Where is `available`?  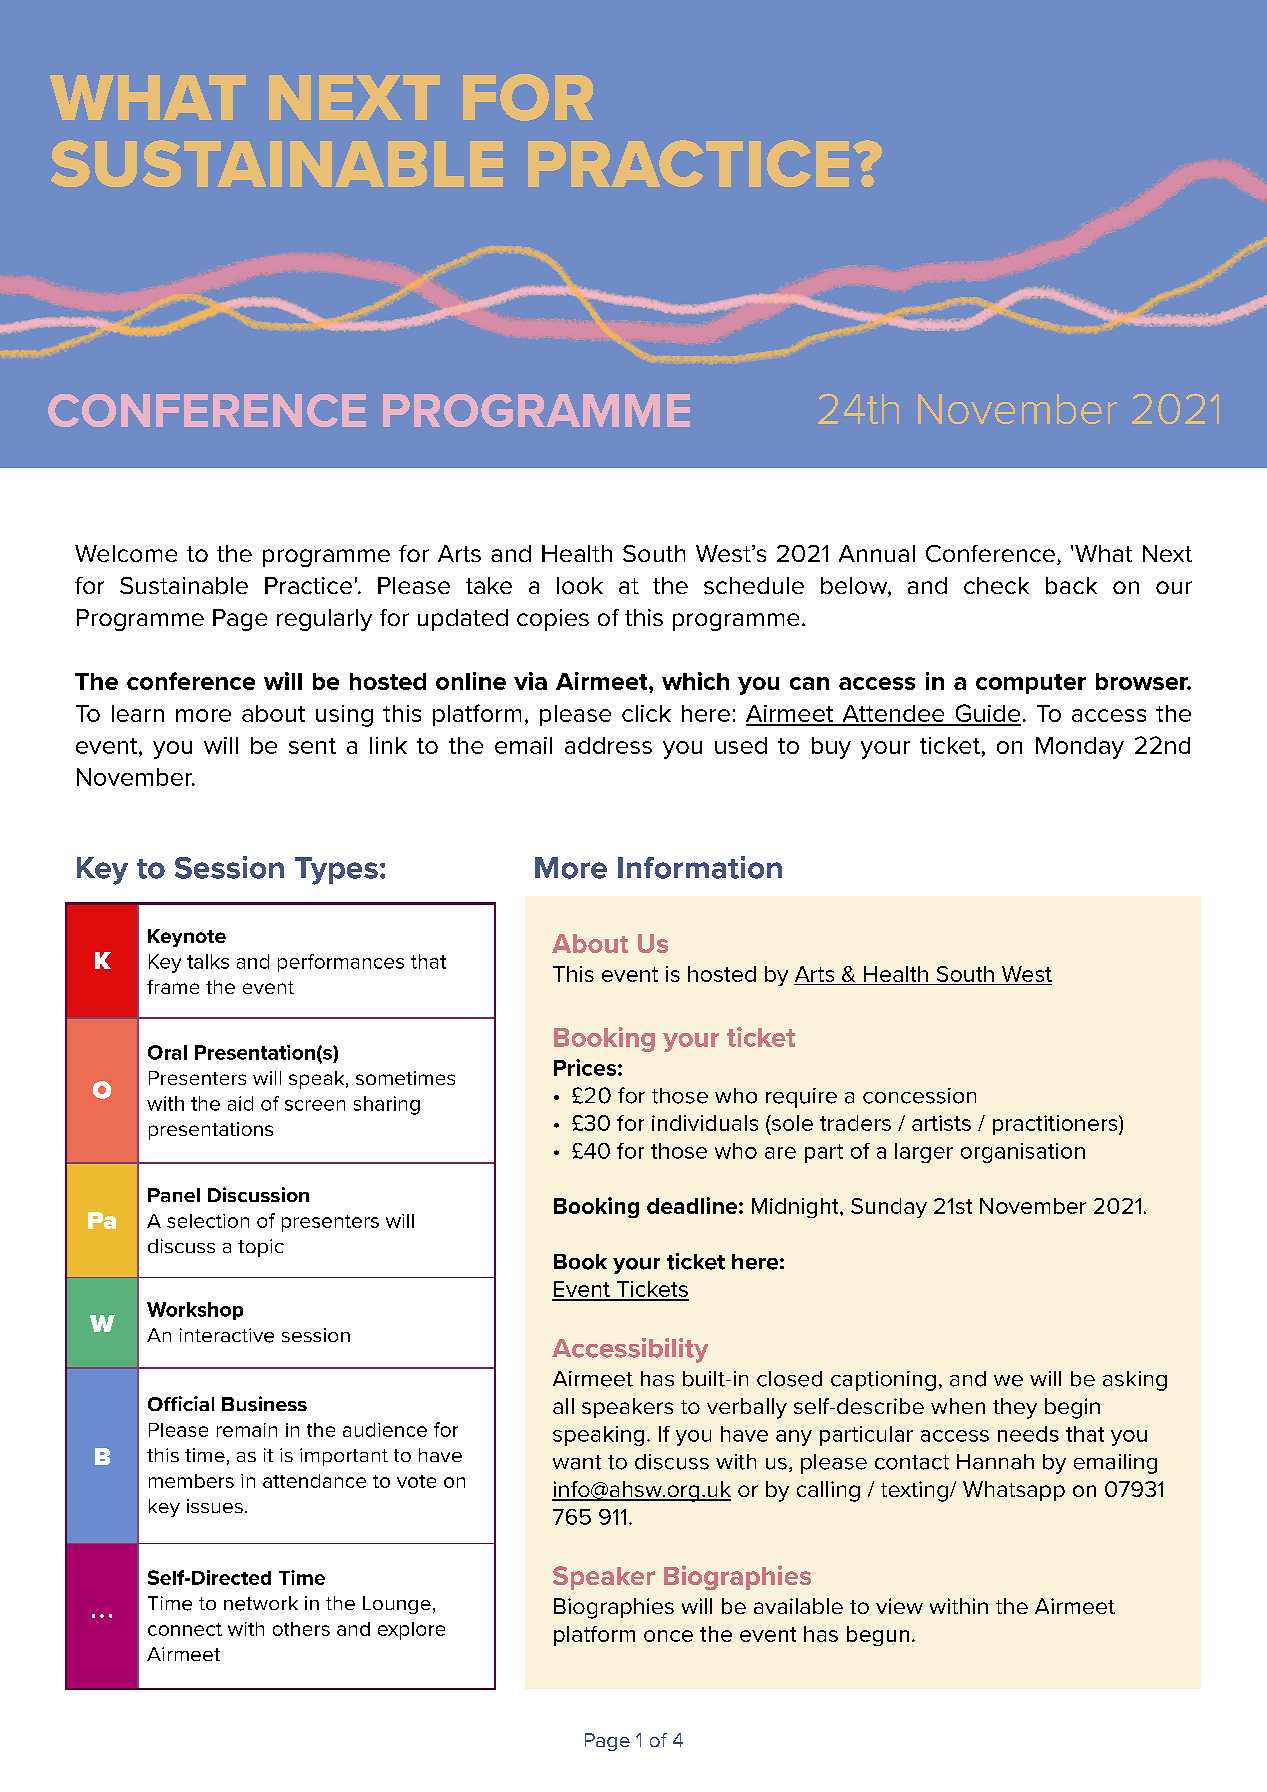
available is located at coordinates (798, 1606).
